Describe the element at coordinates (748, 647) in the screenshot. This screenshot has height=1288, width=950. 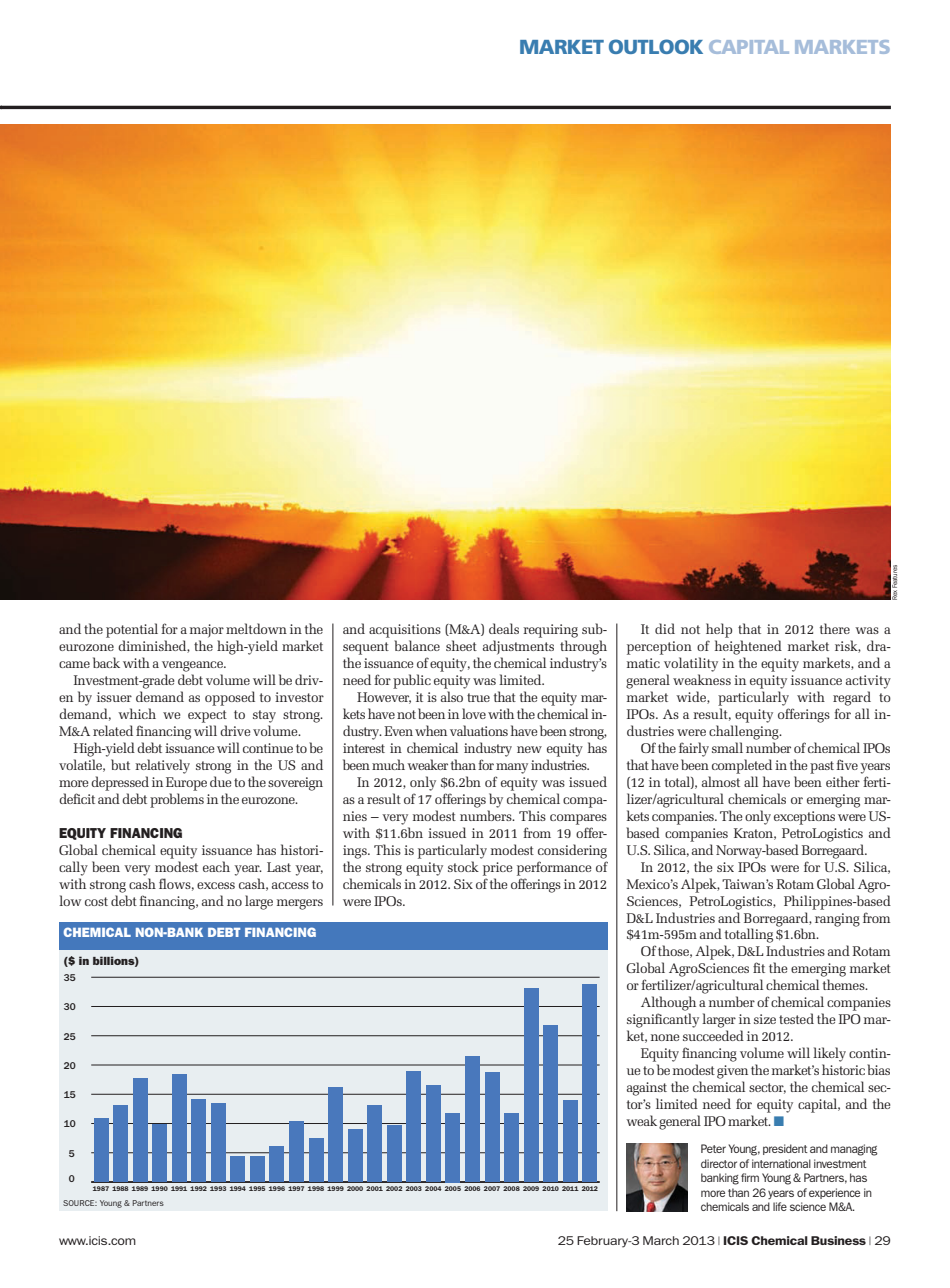
I see `heightened` at that location.
